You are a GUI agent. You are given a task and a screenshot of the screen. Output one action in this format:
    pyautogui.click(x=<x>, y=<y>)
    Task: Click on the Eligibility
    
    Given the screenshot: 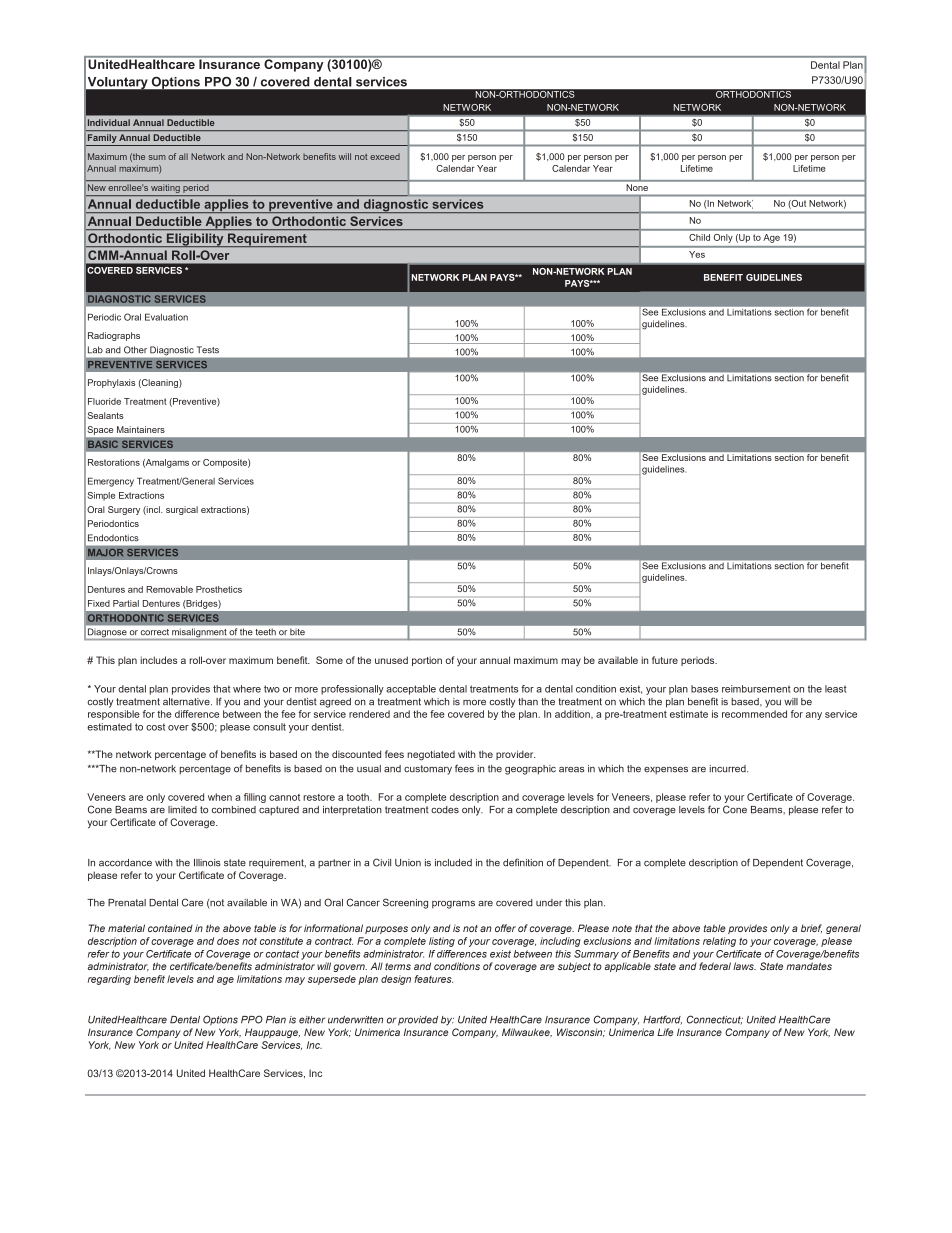 What is the action you would take?
    pyautogui.click(x=195, y=240)
